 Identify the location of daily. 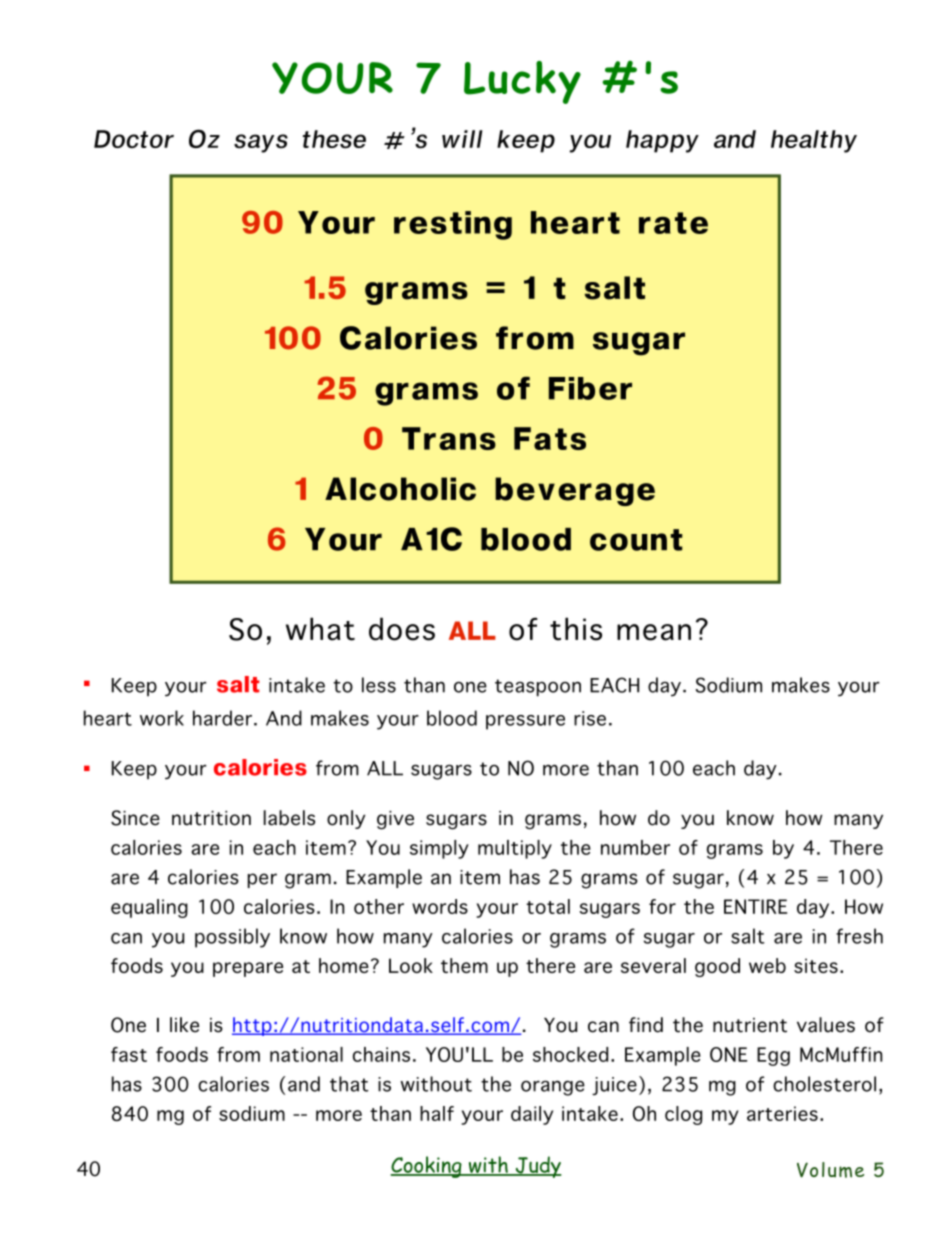
(532, 1115).
